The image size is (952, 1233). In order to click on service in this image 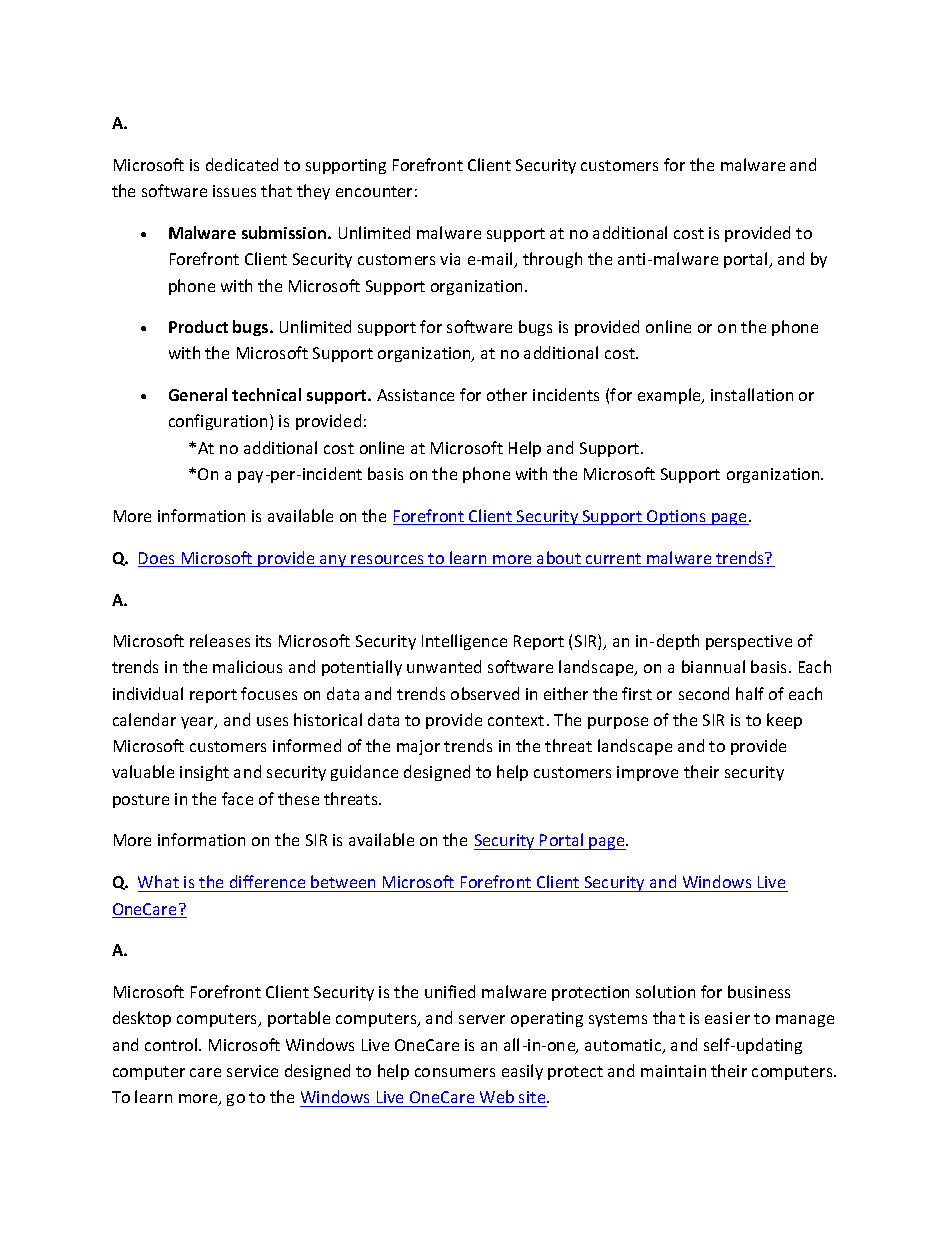, I will do `click(252, 1071)`.
